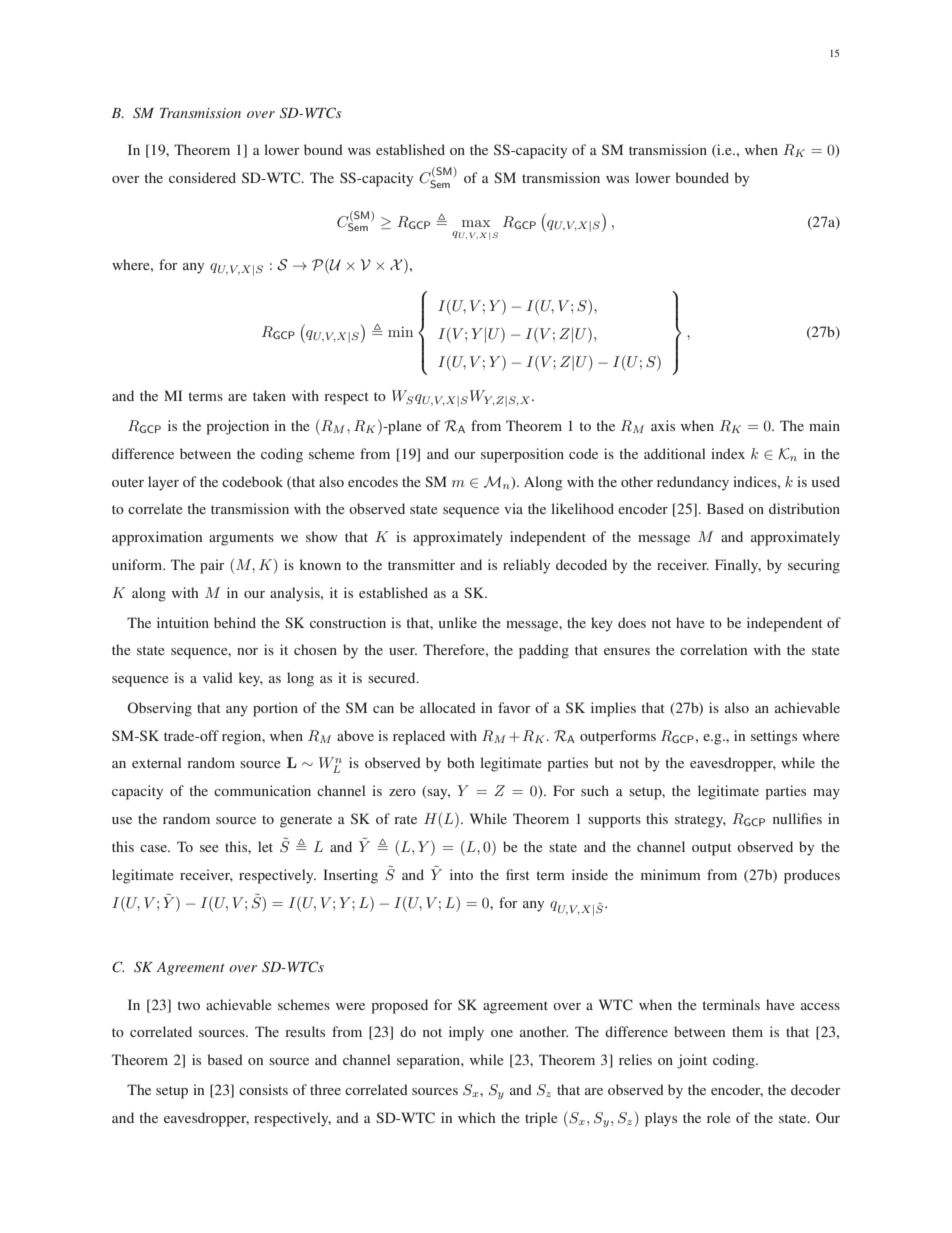  What do you see at coordinates (663, 425) in the screenshot?
I see `axis` at bounding box center [663, 425].
